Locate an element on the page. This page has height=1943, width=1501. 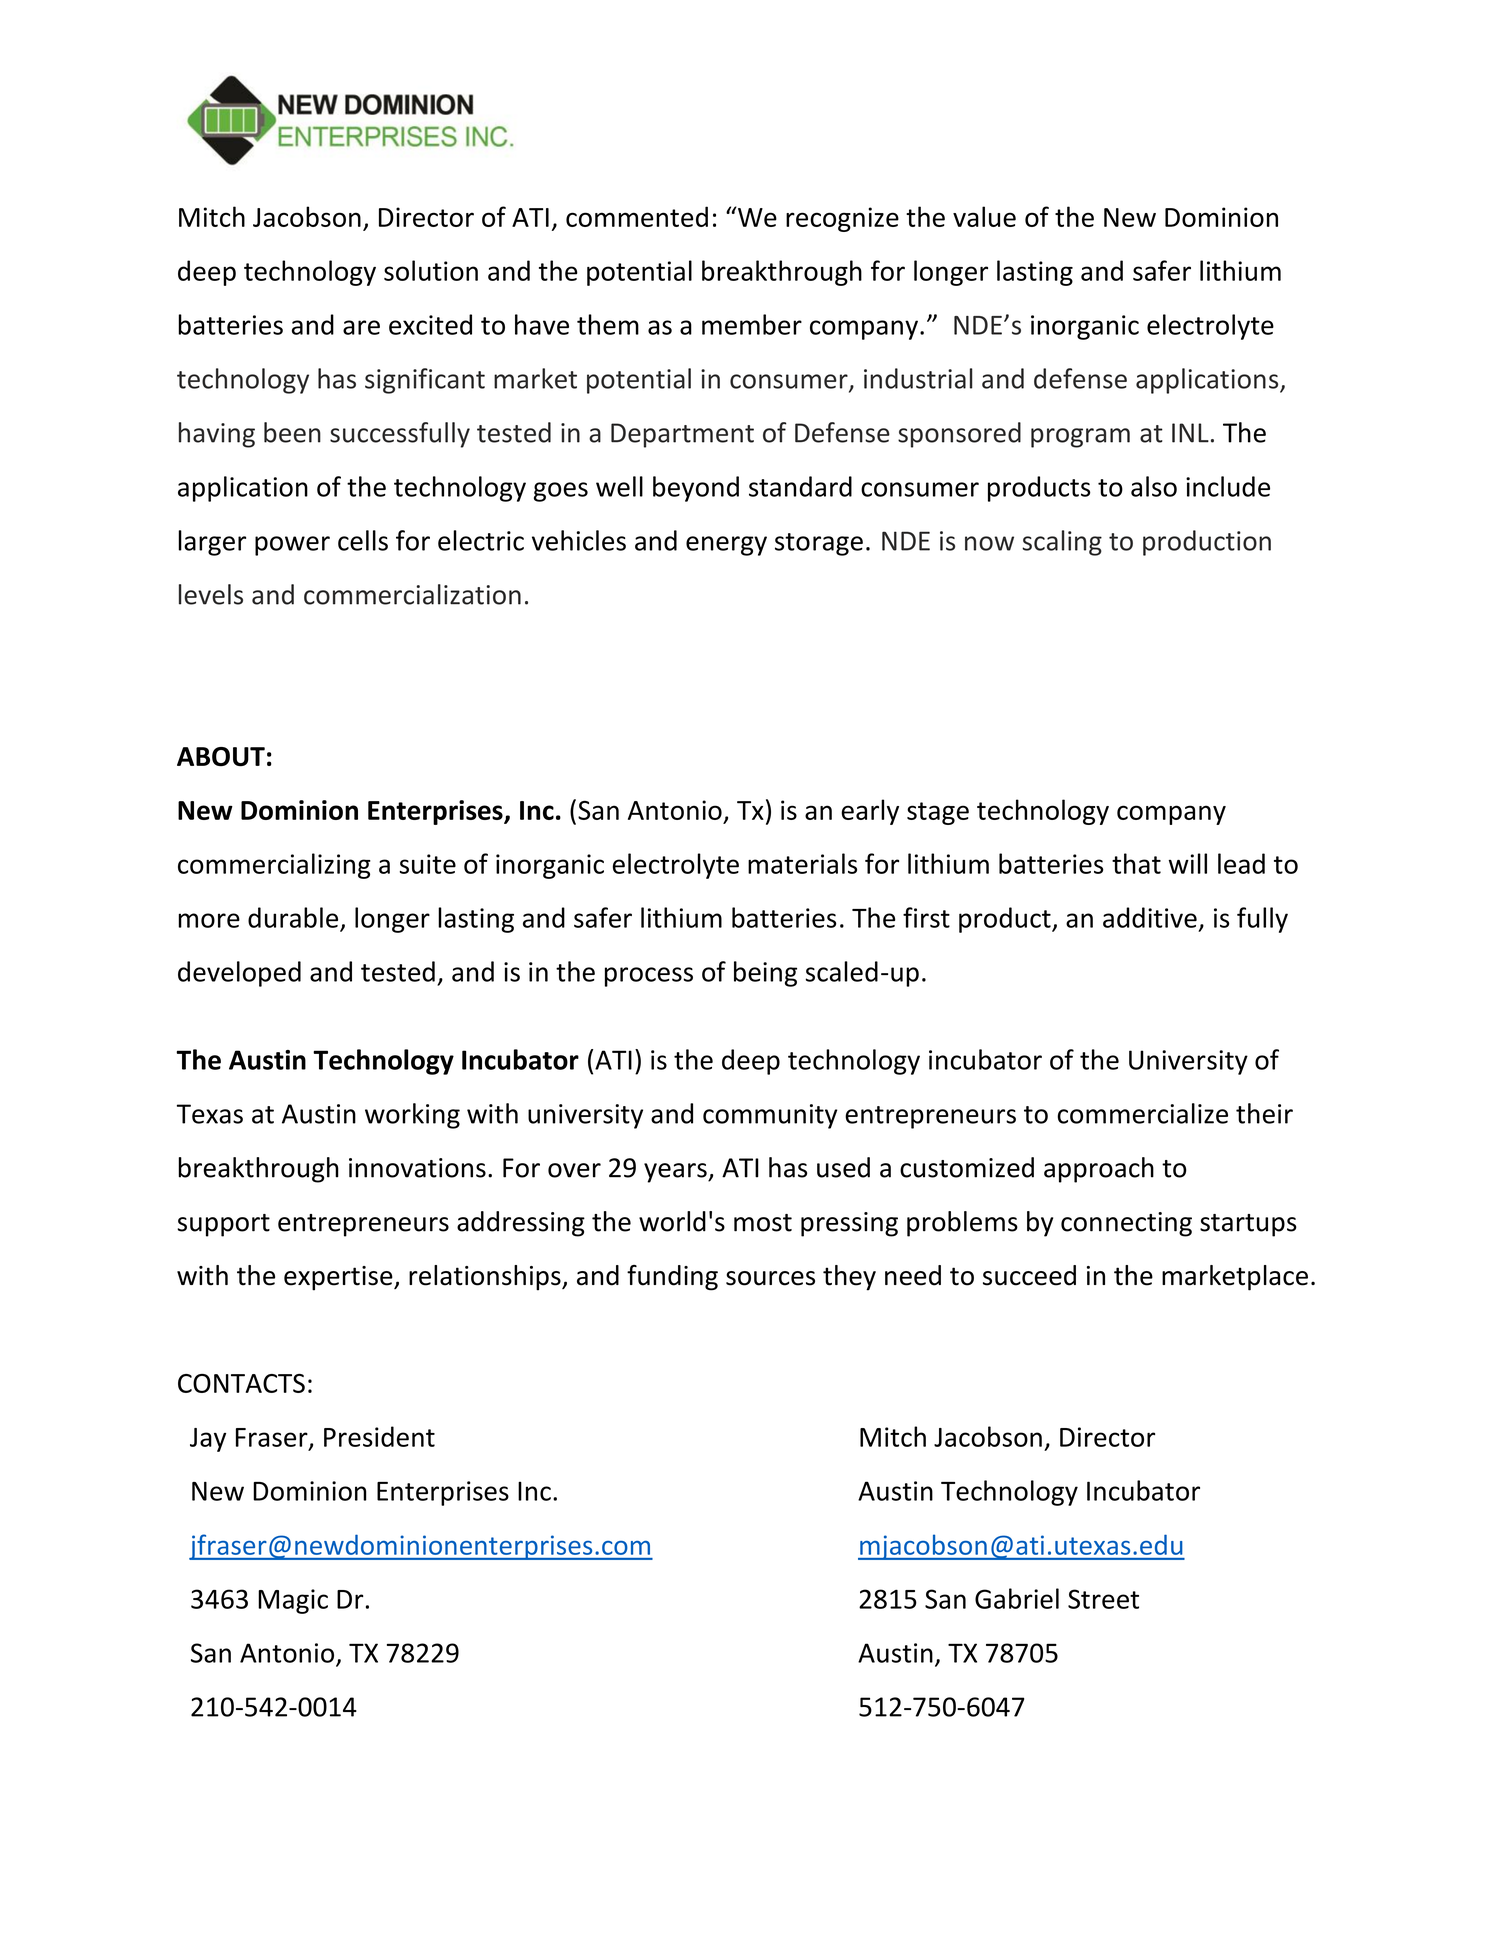
Magic is located at coordinates (293, 1601).
